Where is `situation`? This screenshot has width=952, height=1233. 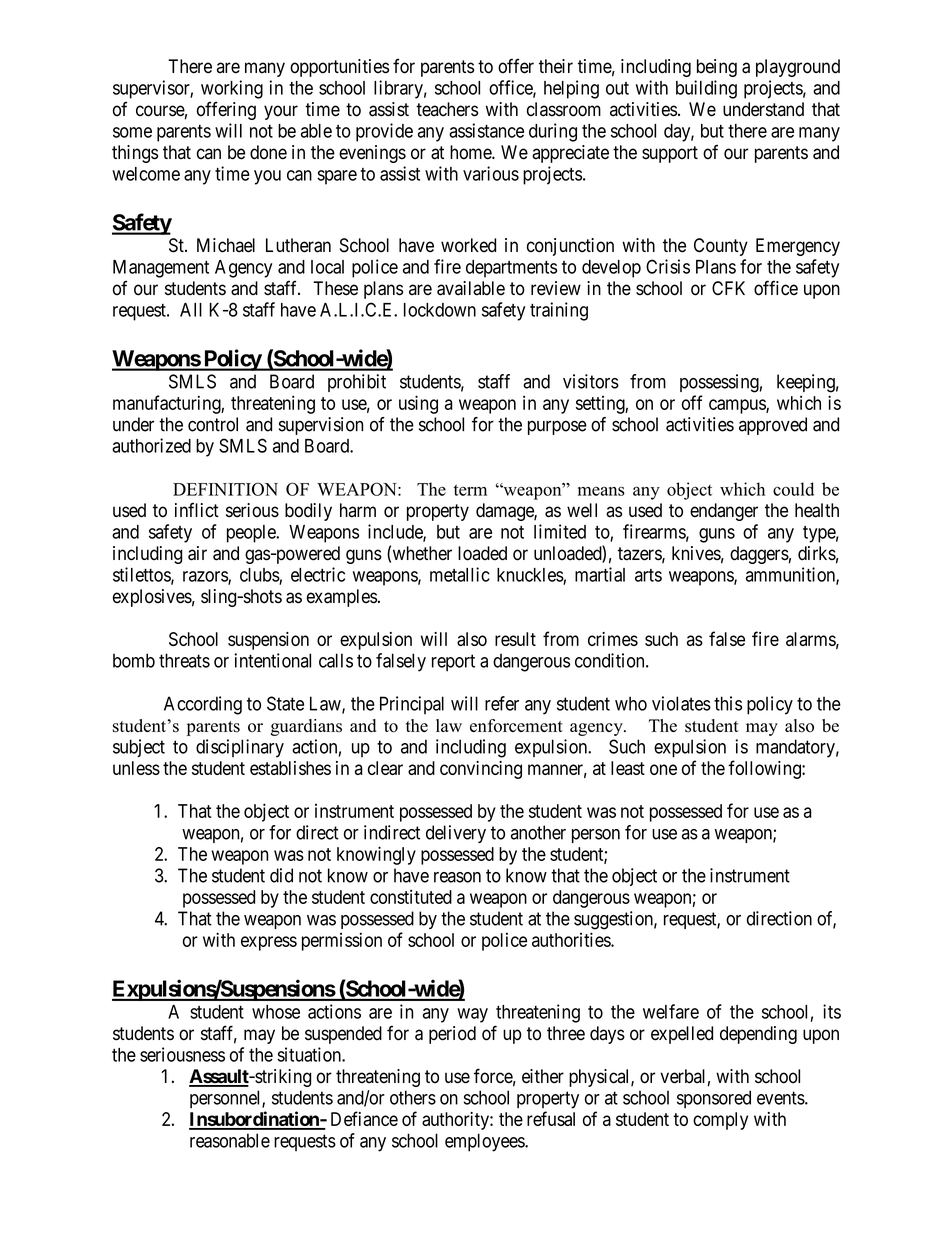 situation is located at coordinates (310, 1054).
